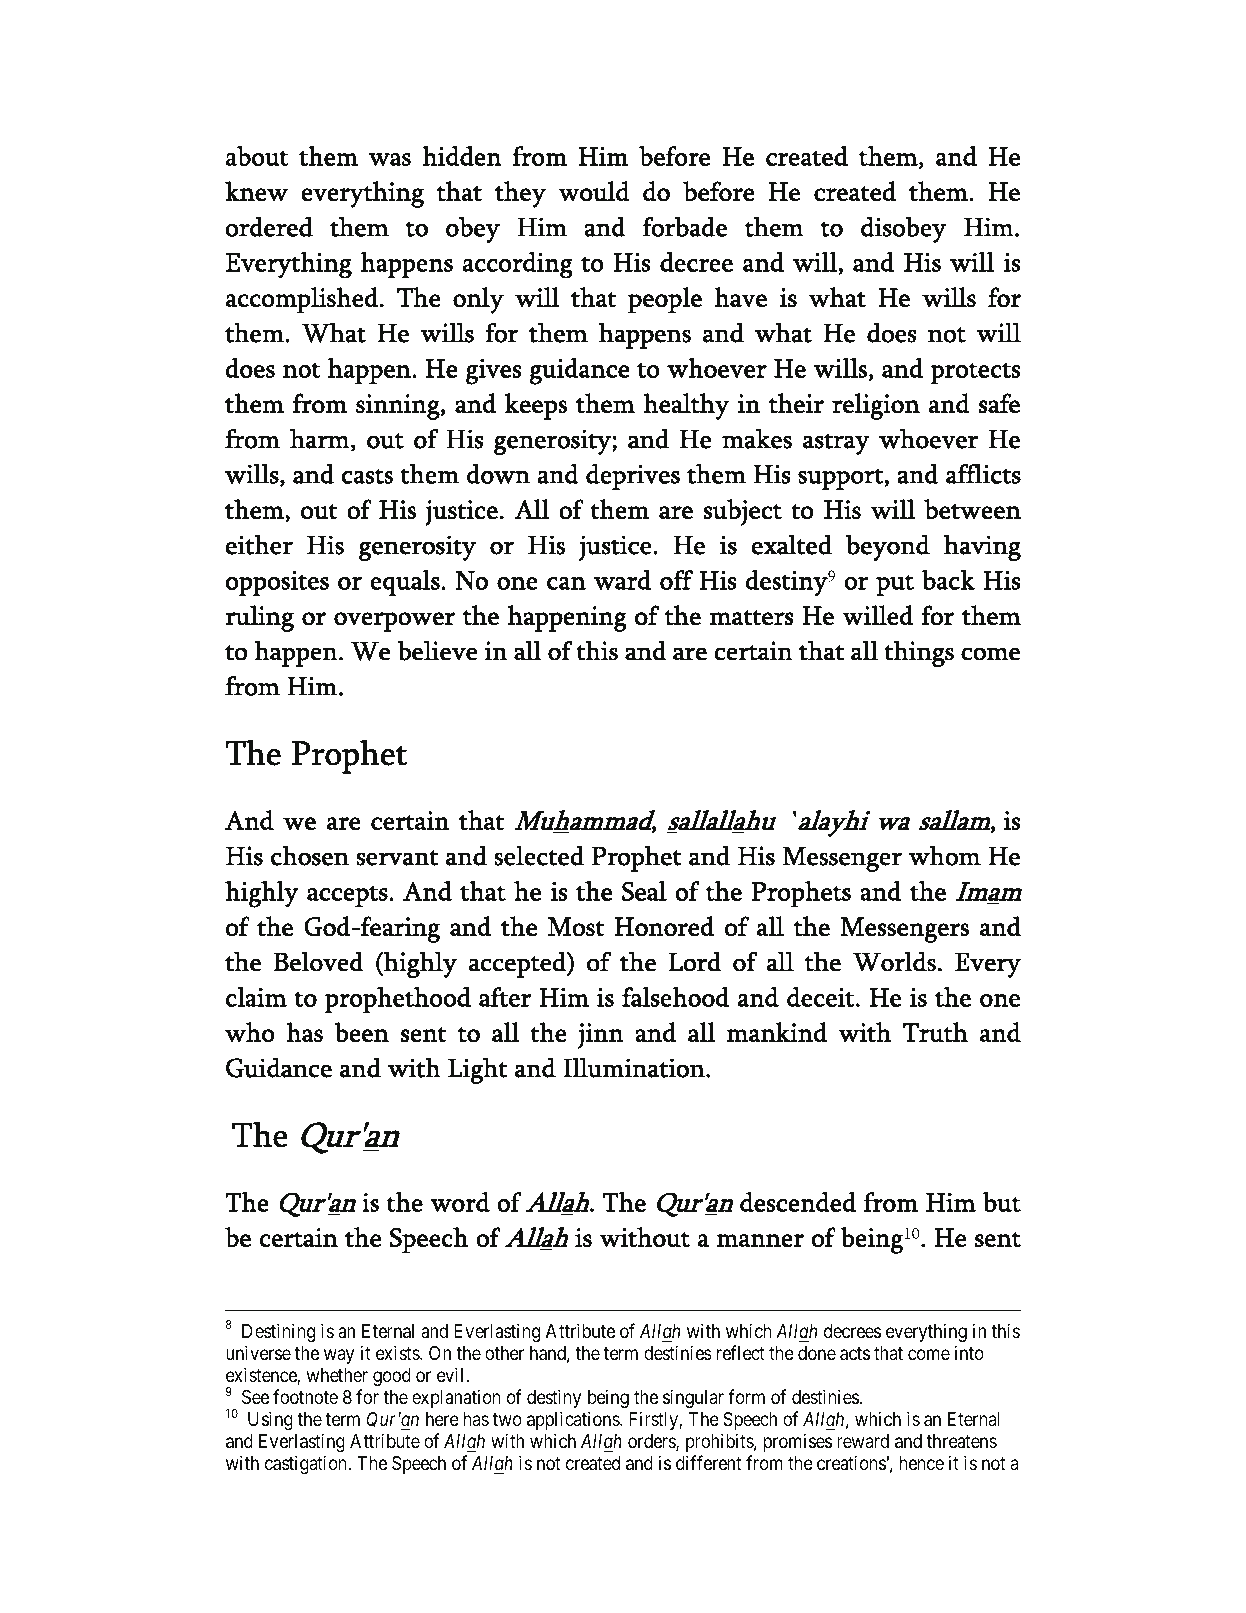 This screenshot has width=1246, height=1613. What do you see at coordinates (676, 580) in the screenshot?
I see `off` at bounding box center [676, 580].
